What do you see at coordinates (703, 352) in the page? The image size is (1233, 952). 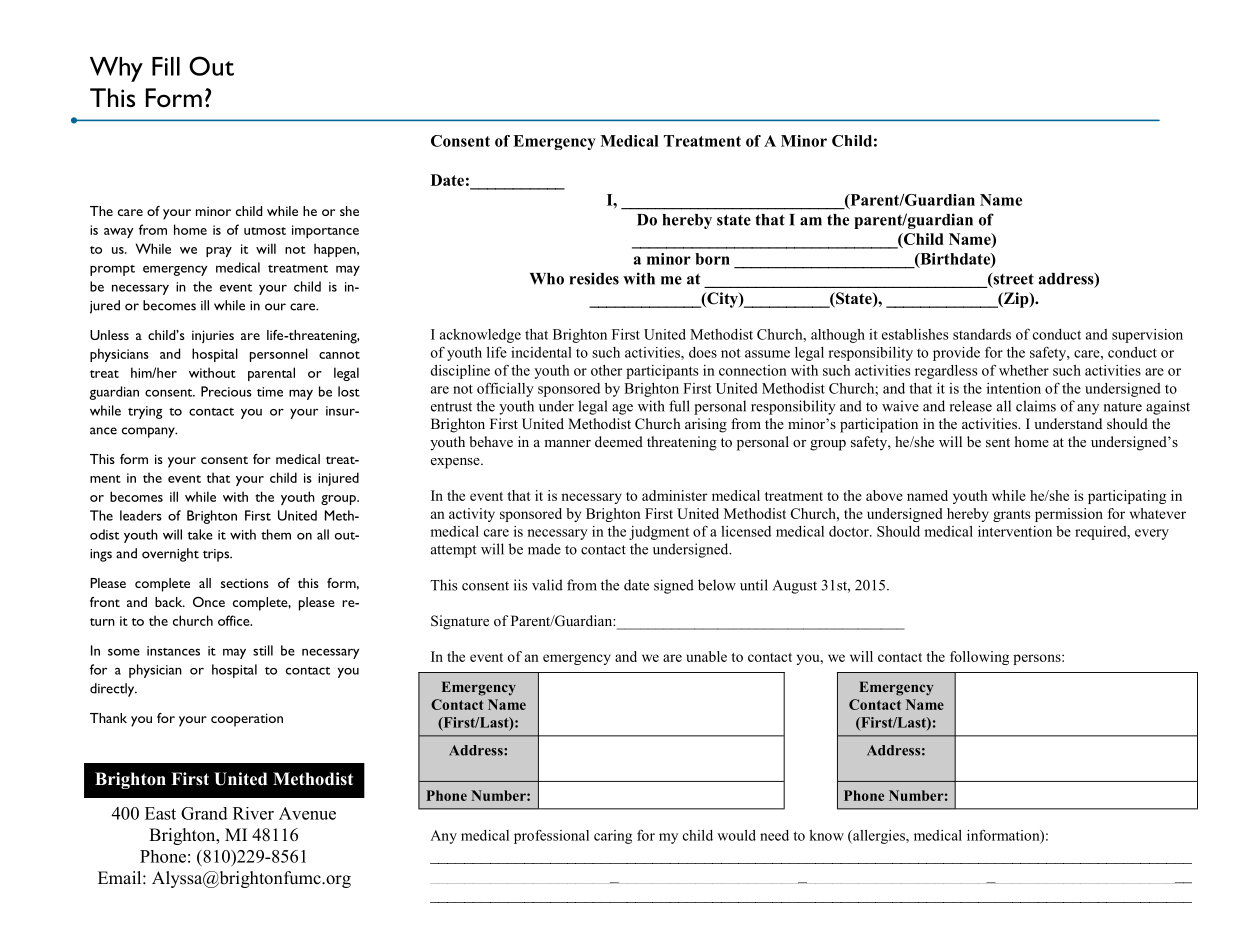 I see `does` at bounding box center [703, 352].
